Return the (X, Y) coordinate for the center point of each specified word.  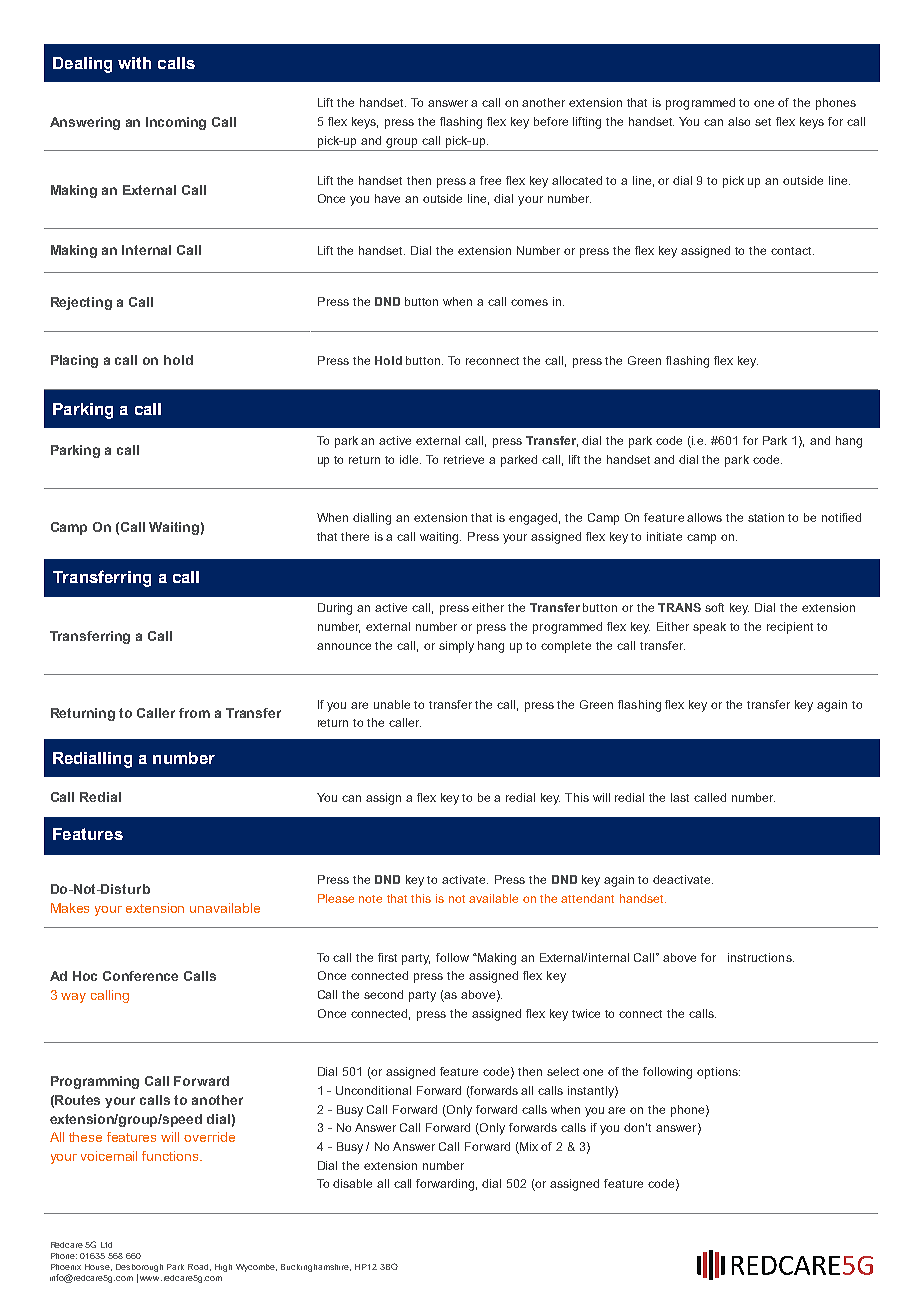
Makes (70, 908)
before (551, 121)
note (370, 899)
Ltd (106, 1245)
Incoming (176, 123)
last (680, 797)
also (739, 121)
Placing (74, 361)
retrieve (464, 459)
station (766, 517)
